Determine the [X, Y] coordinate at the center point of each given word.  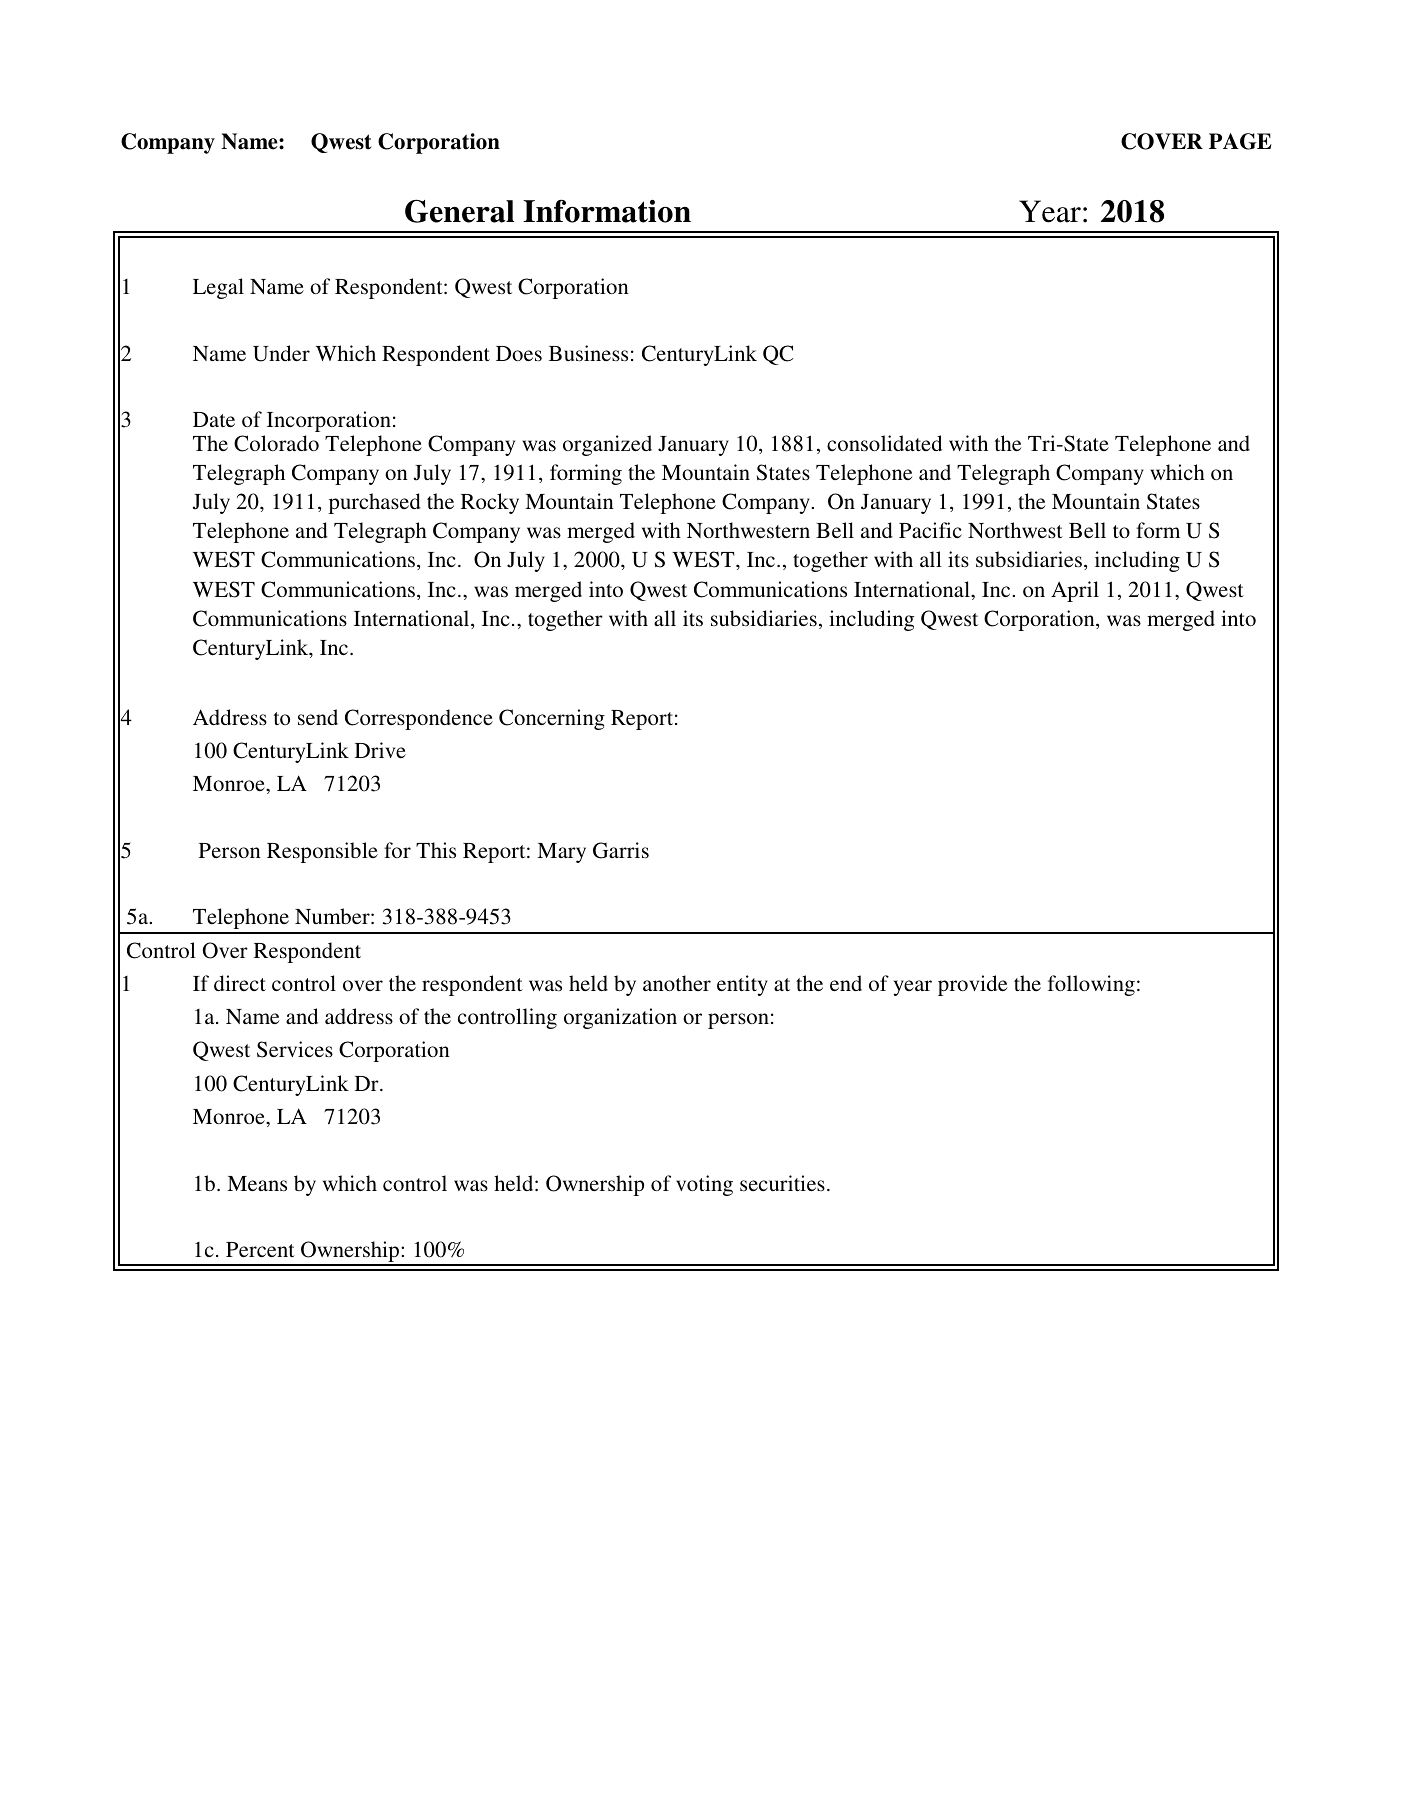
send [318, 717]
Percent [260, 1249]
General [459, 211]
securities [782, 1183]
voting [704, 1185]
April [1075, 591]
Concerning [552, 719]
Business [588, 353]
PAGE [1240, 141]
